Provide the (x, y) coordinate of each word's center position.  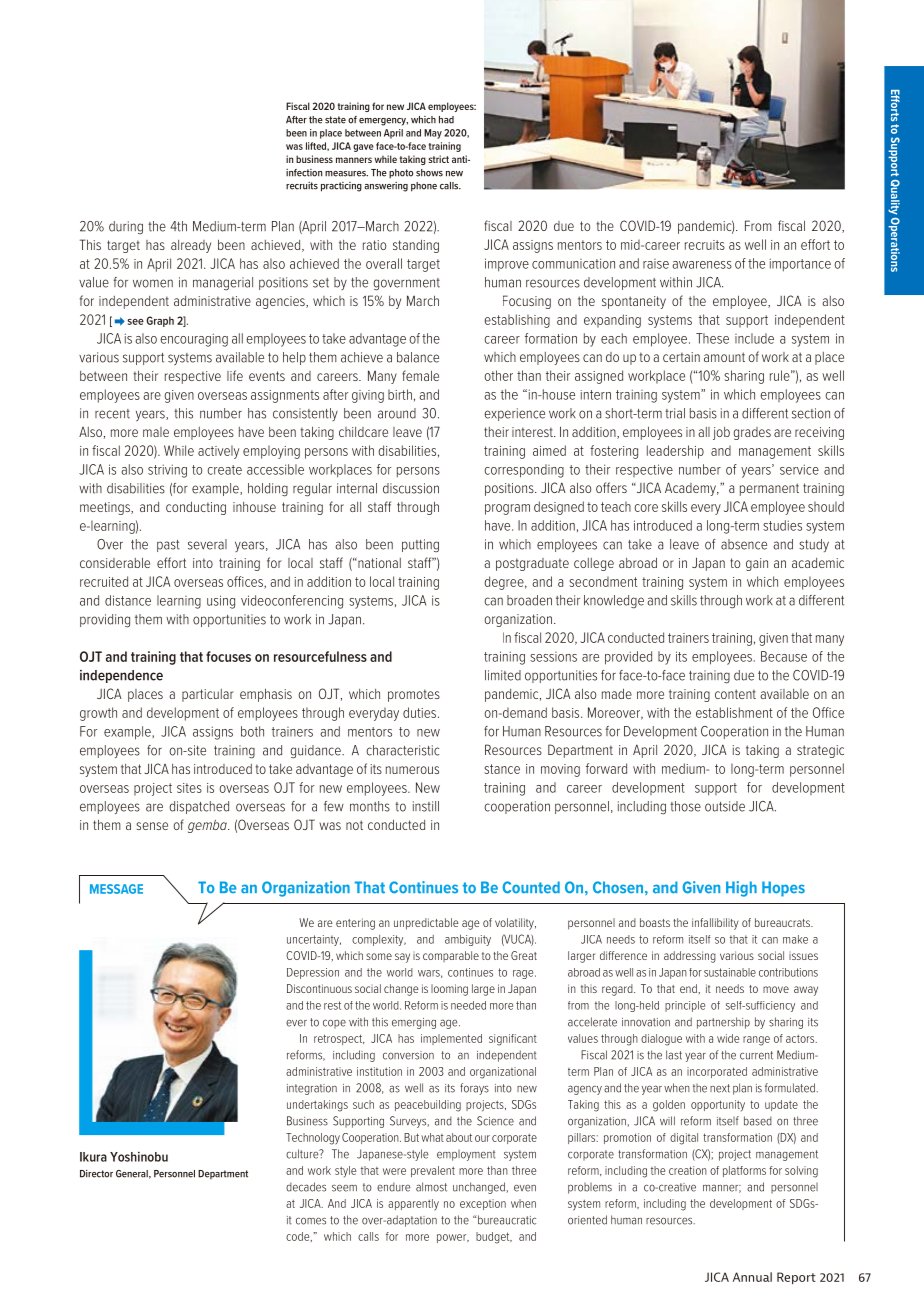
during (126, 228)
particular (208, 695)
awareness (702, 265)
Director (96, 1174)
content (735, 694)
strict (438, 159)
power (453, 1238)
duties (419, 712)
